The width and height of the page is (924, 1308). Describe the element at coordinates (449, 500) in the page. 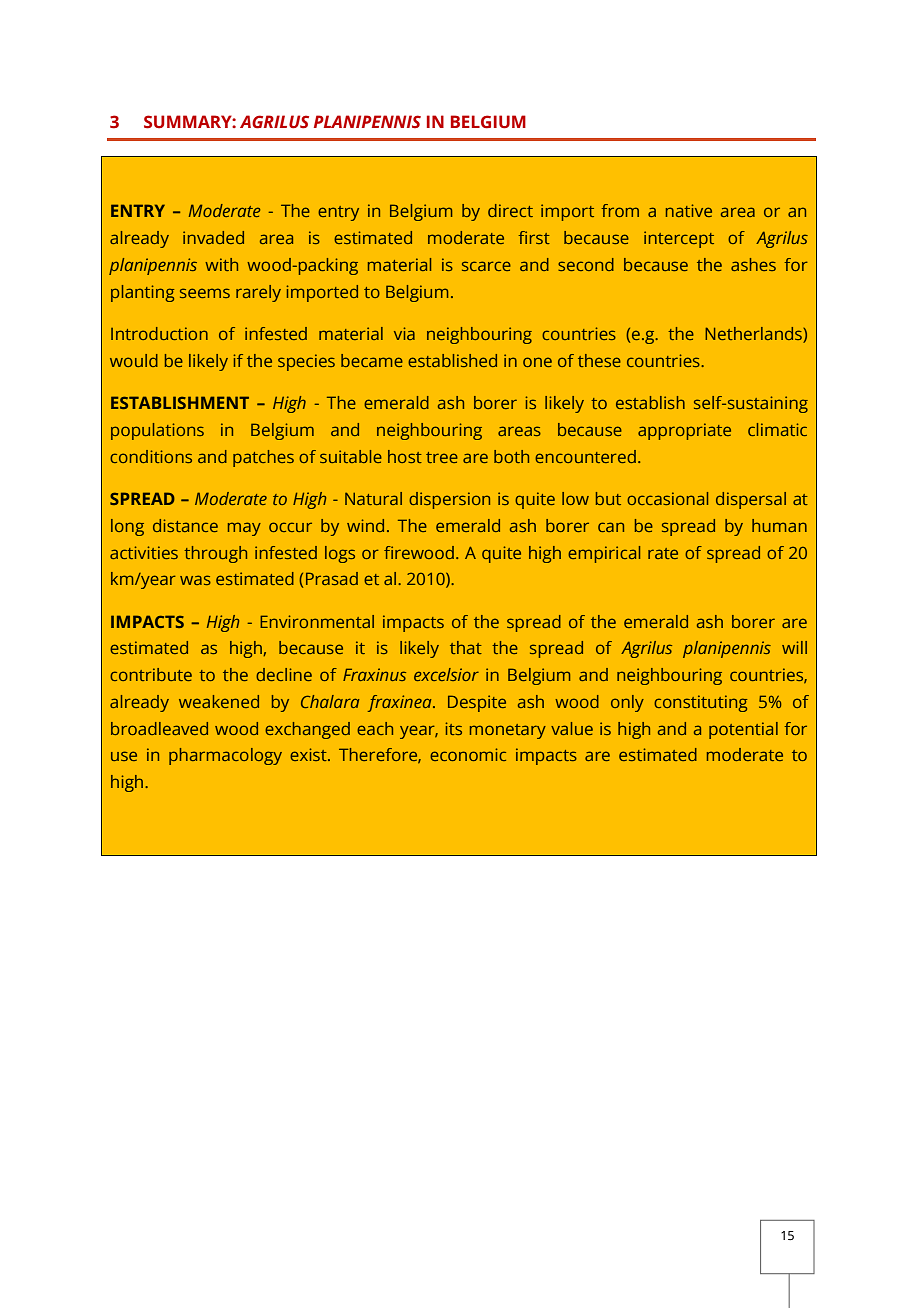

I see `dispersion` at that location.
